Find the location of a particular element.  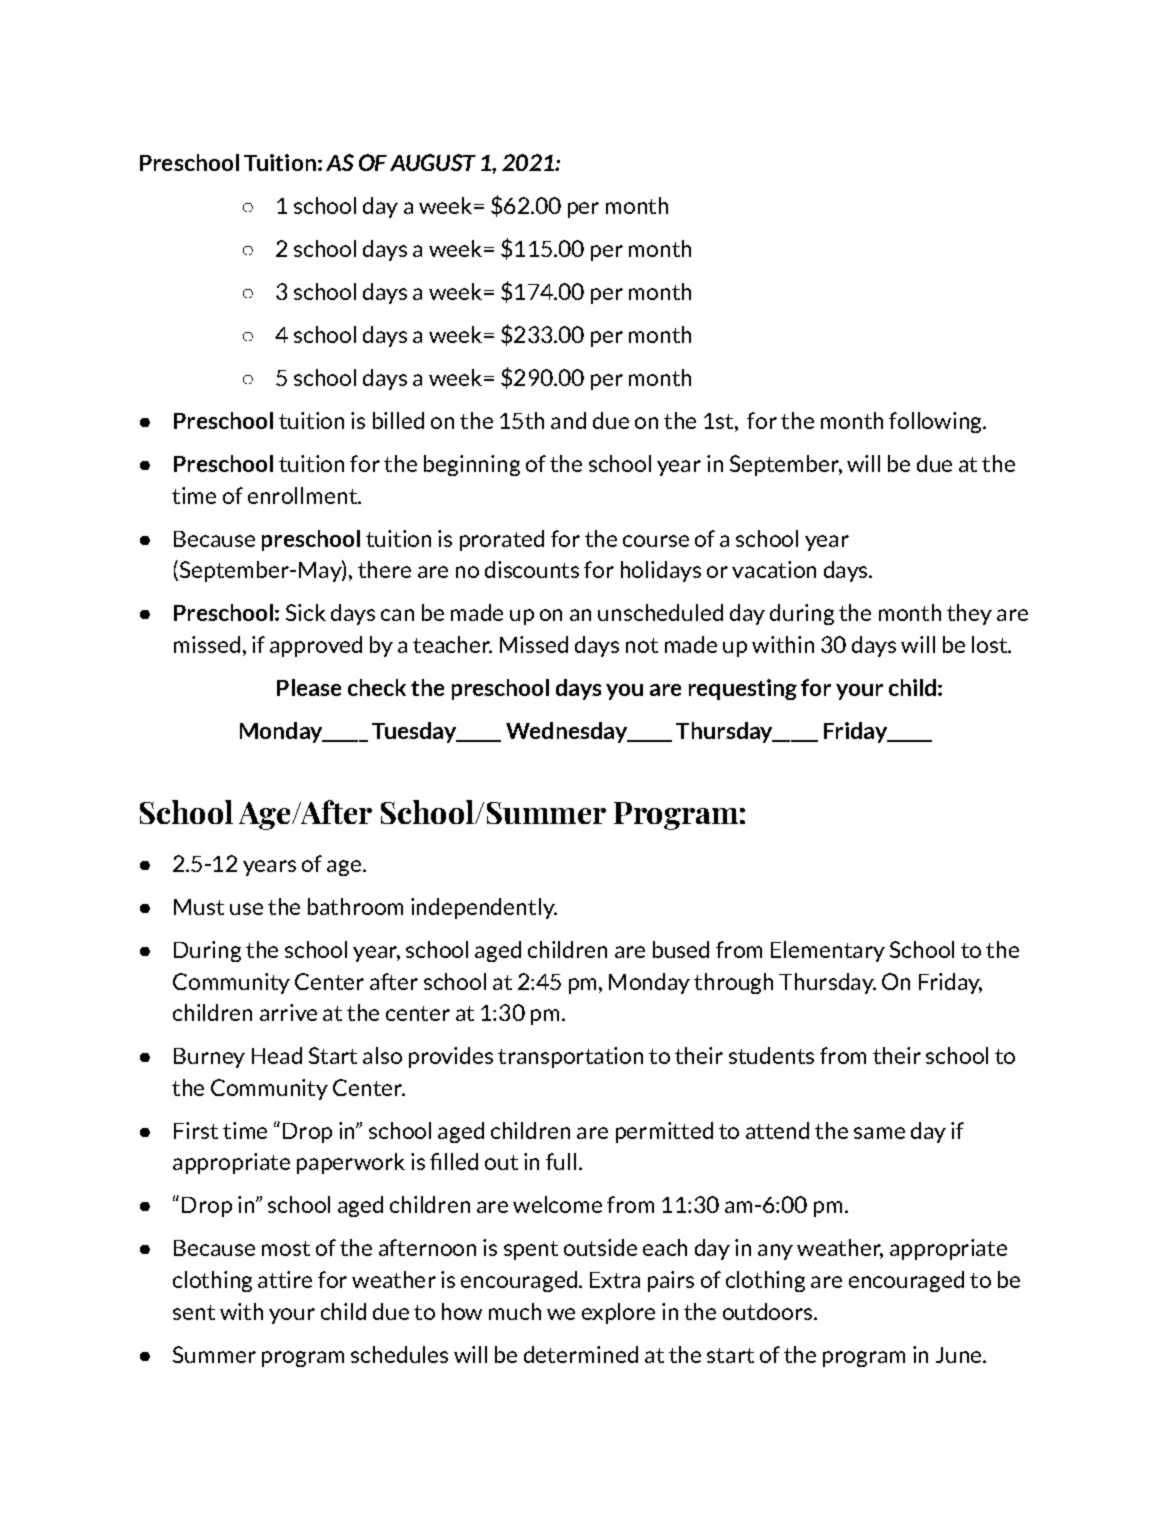

AUGUST is located at coordinates (433, 162).
